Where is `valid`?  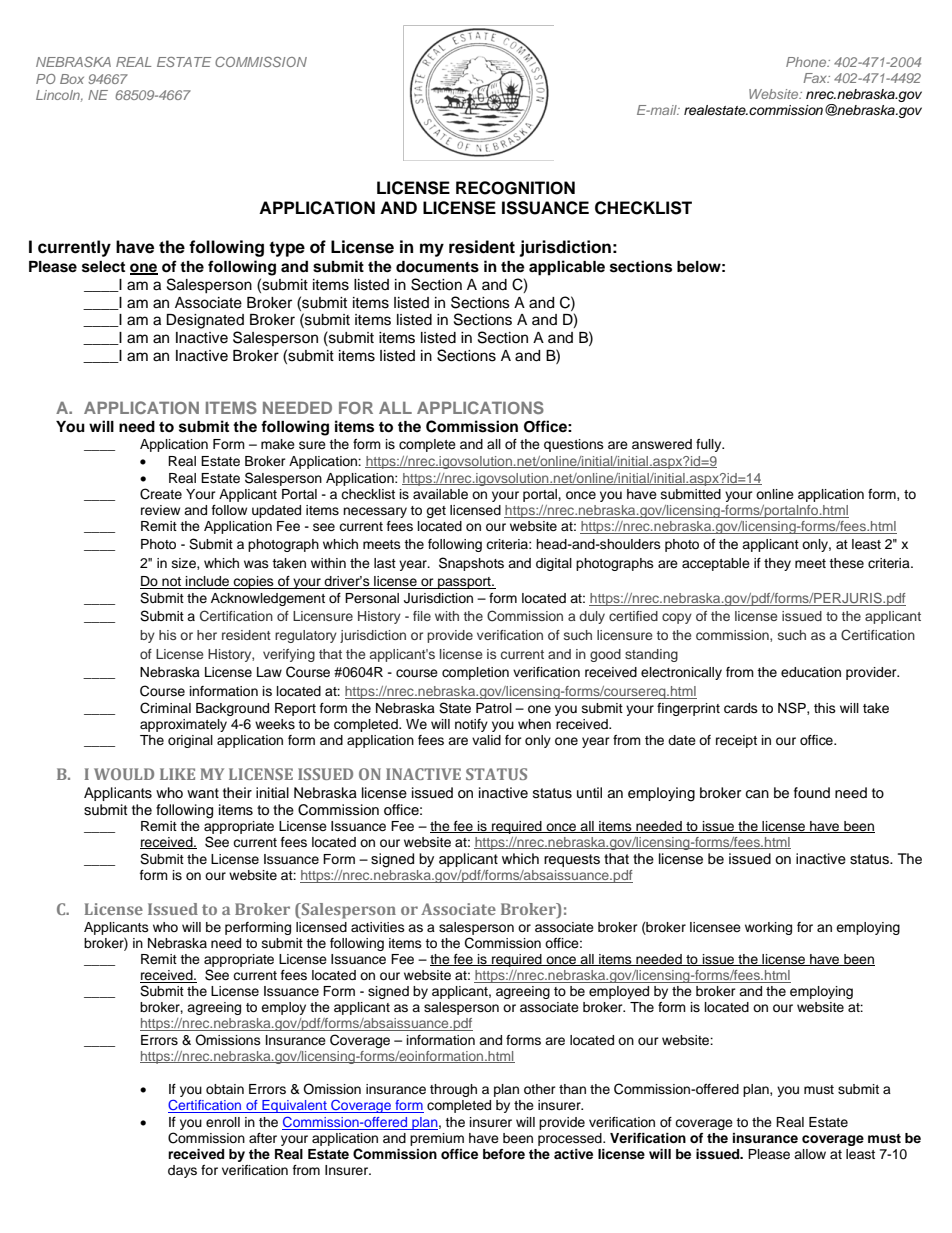
valid is located at coordinates (486, 740).
